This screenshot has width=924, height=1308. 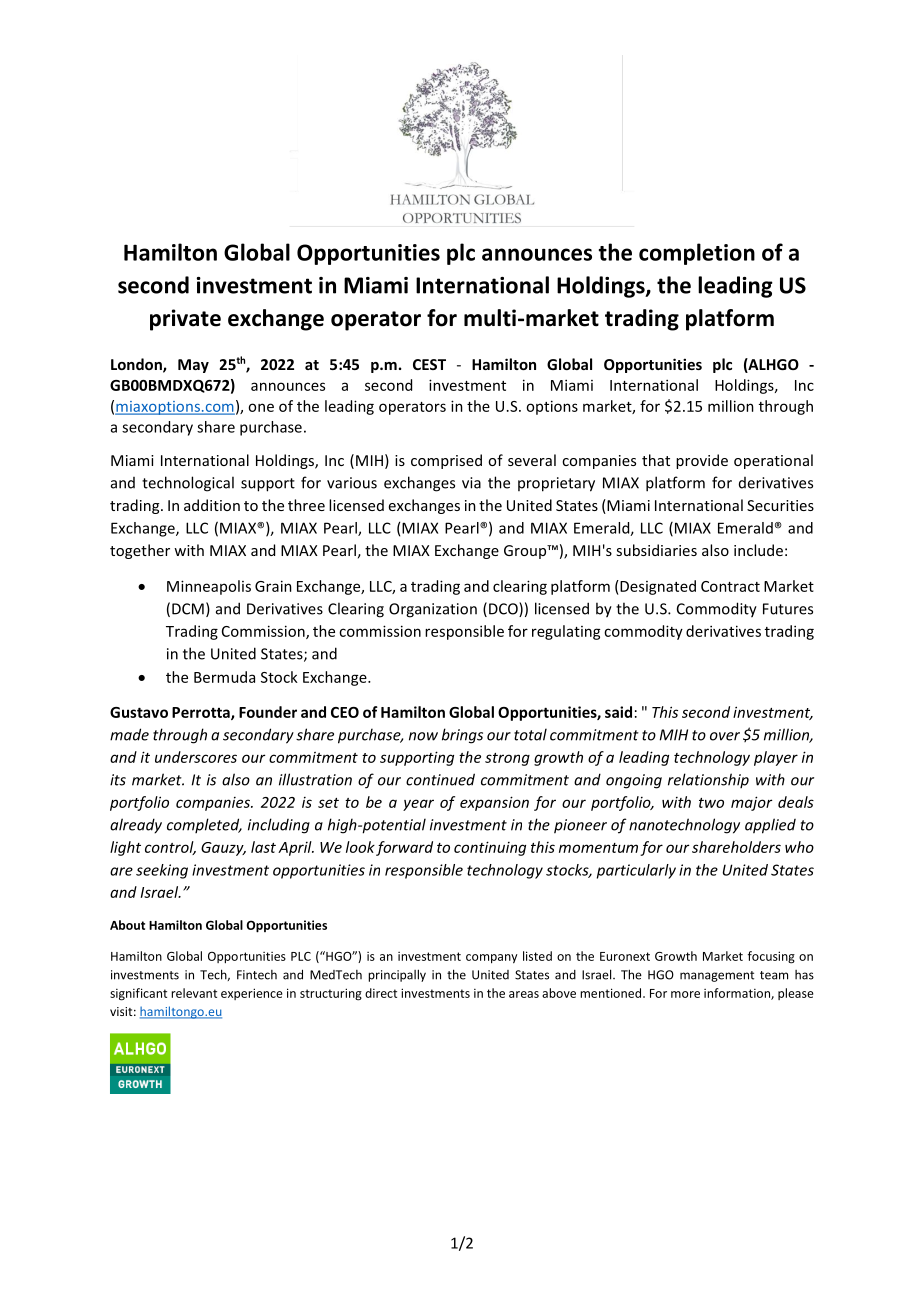 What do you see at coordinates (185, 320) in the screenshot?
I see `private` at bounding box center [185, 320].
